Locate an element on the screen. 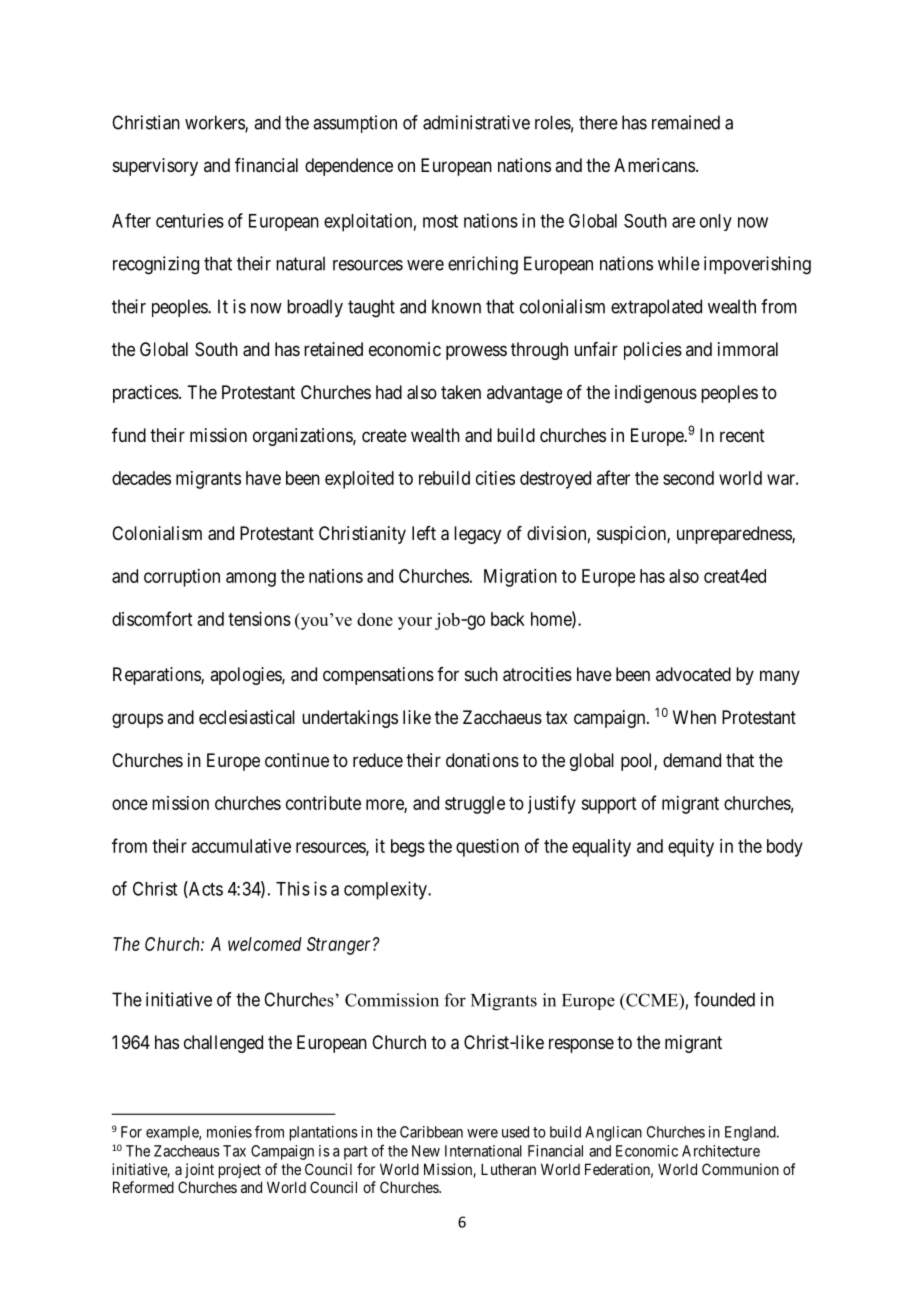 This screenshot has height=1308, width=924. Architecture is located at coordinates (721, 1151).
